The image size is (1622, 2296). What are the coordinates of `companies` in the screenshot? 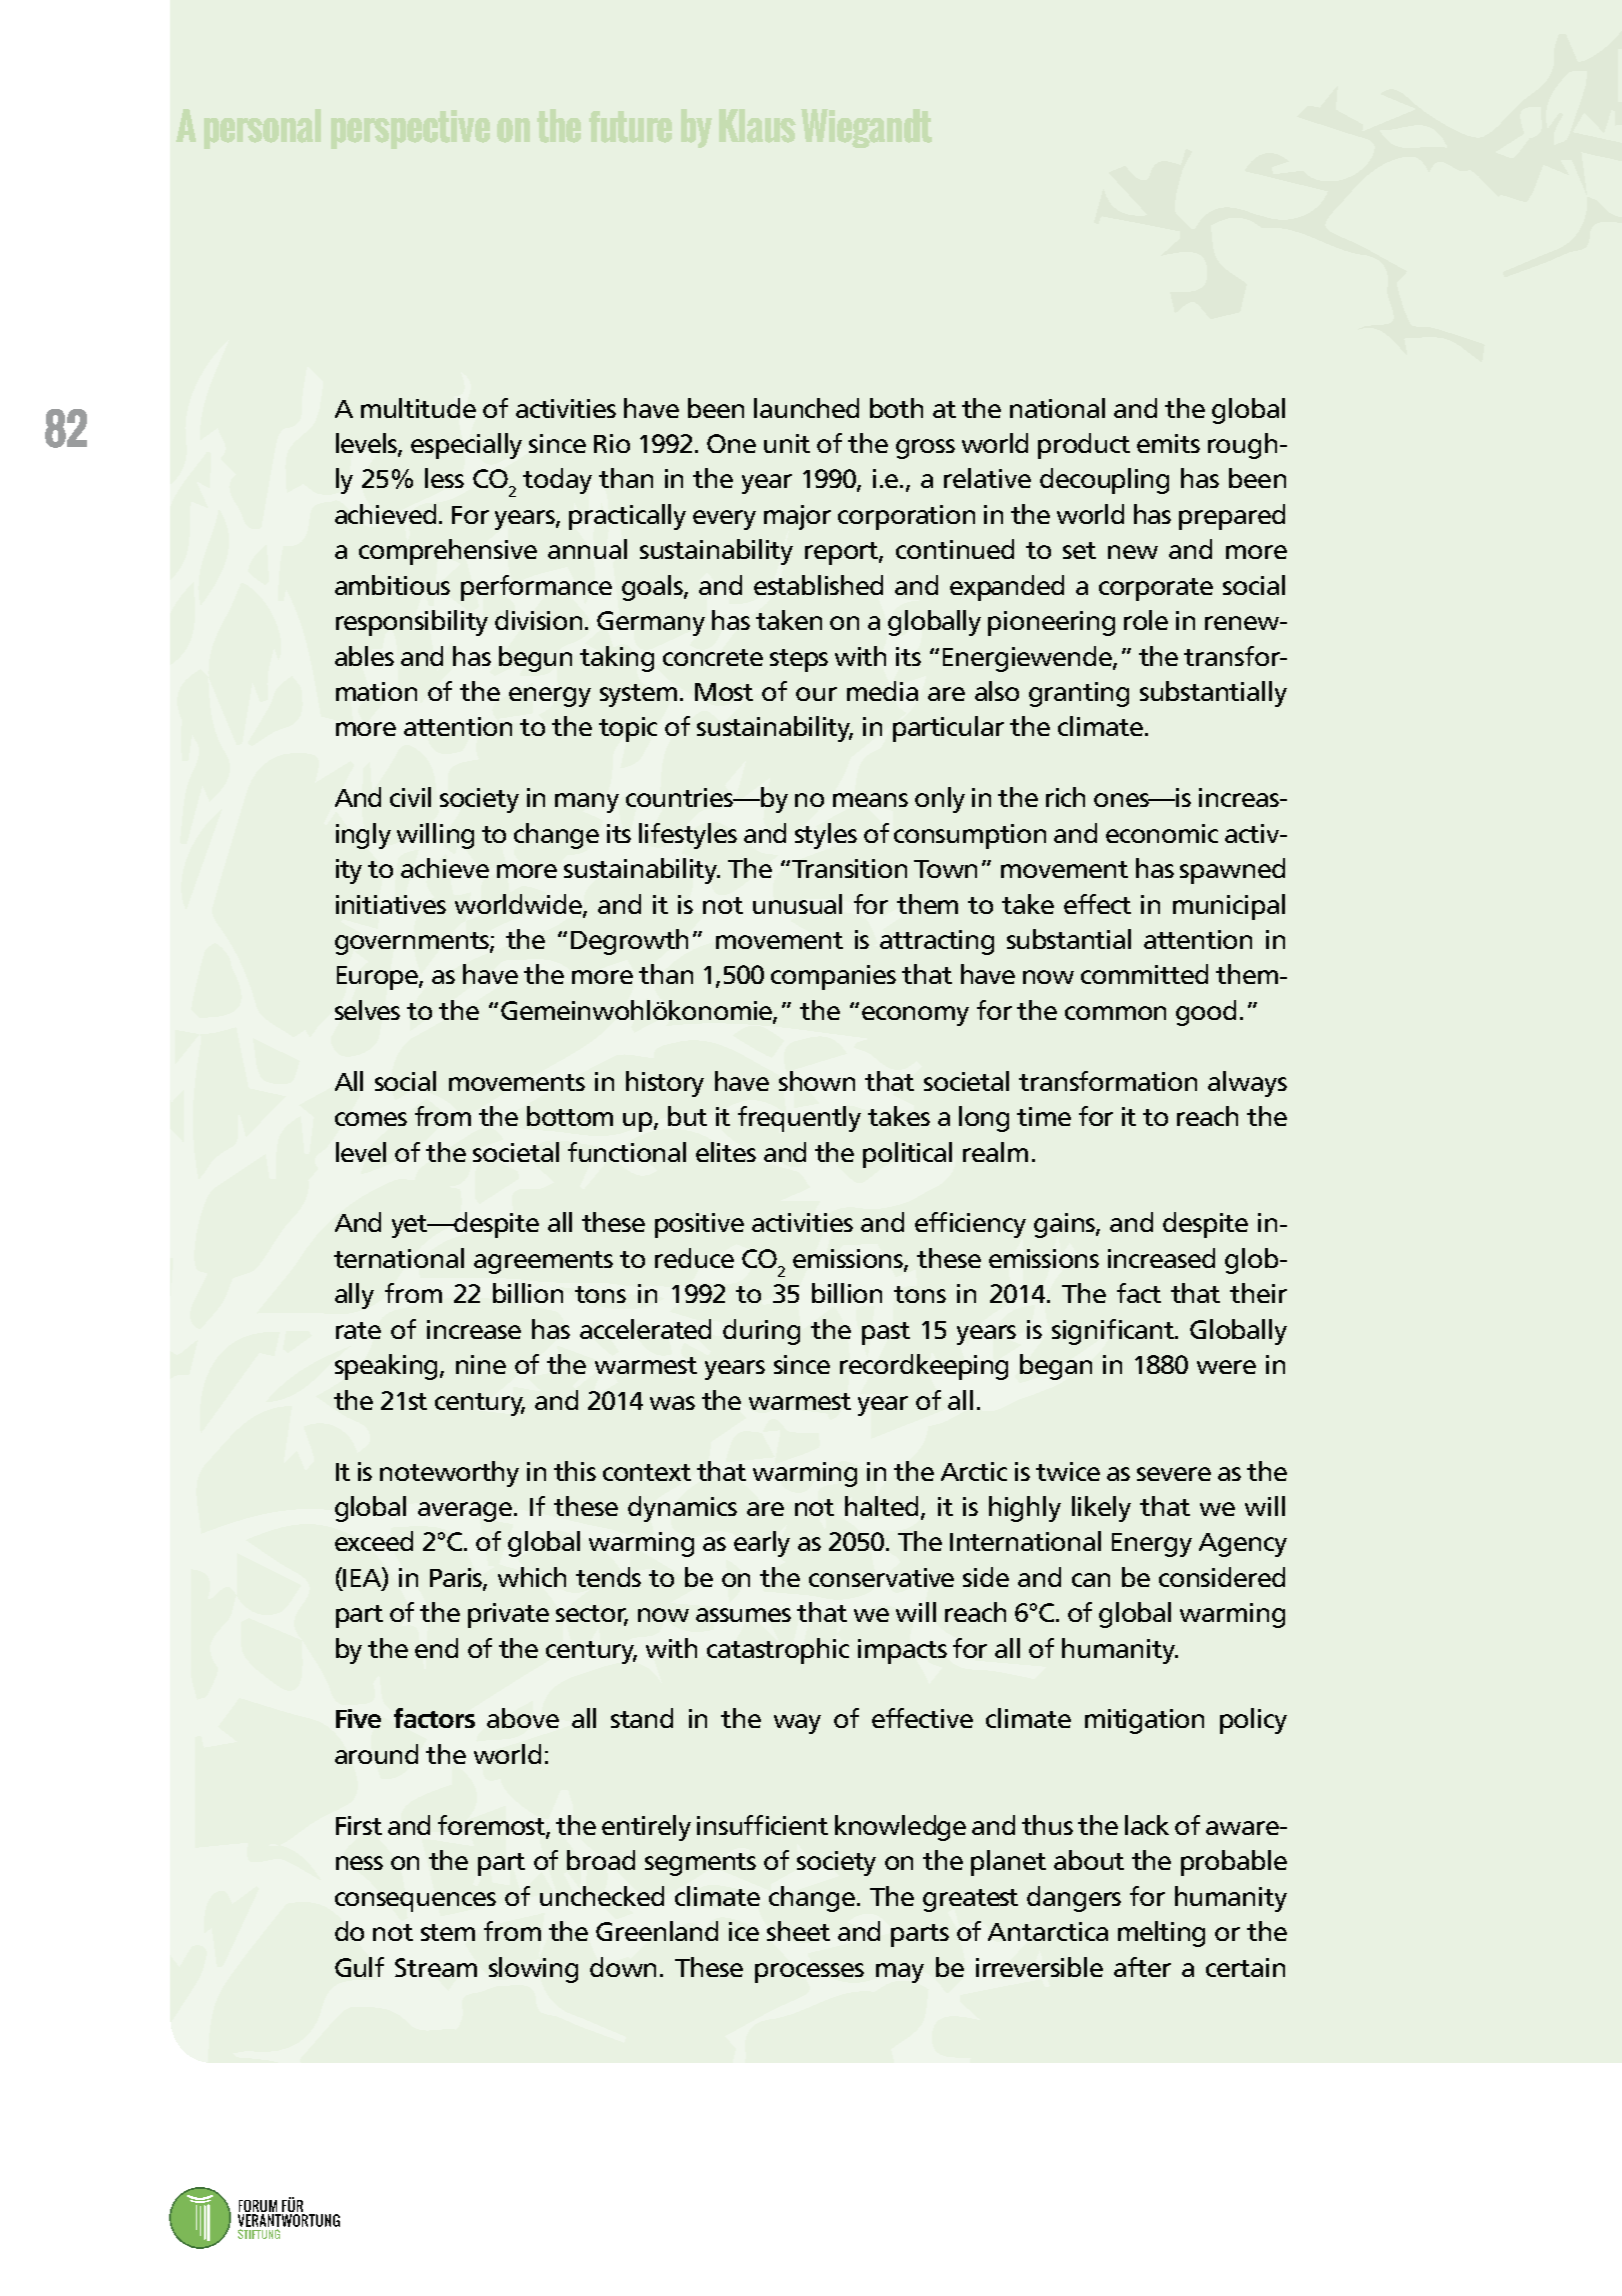 It's located at (833, 977).
